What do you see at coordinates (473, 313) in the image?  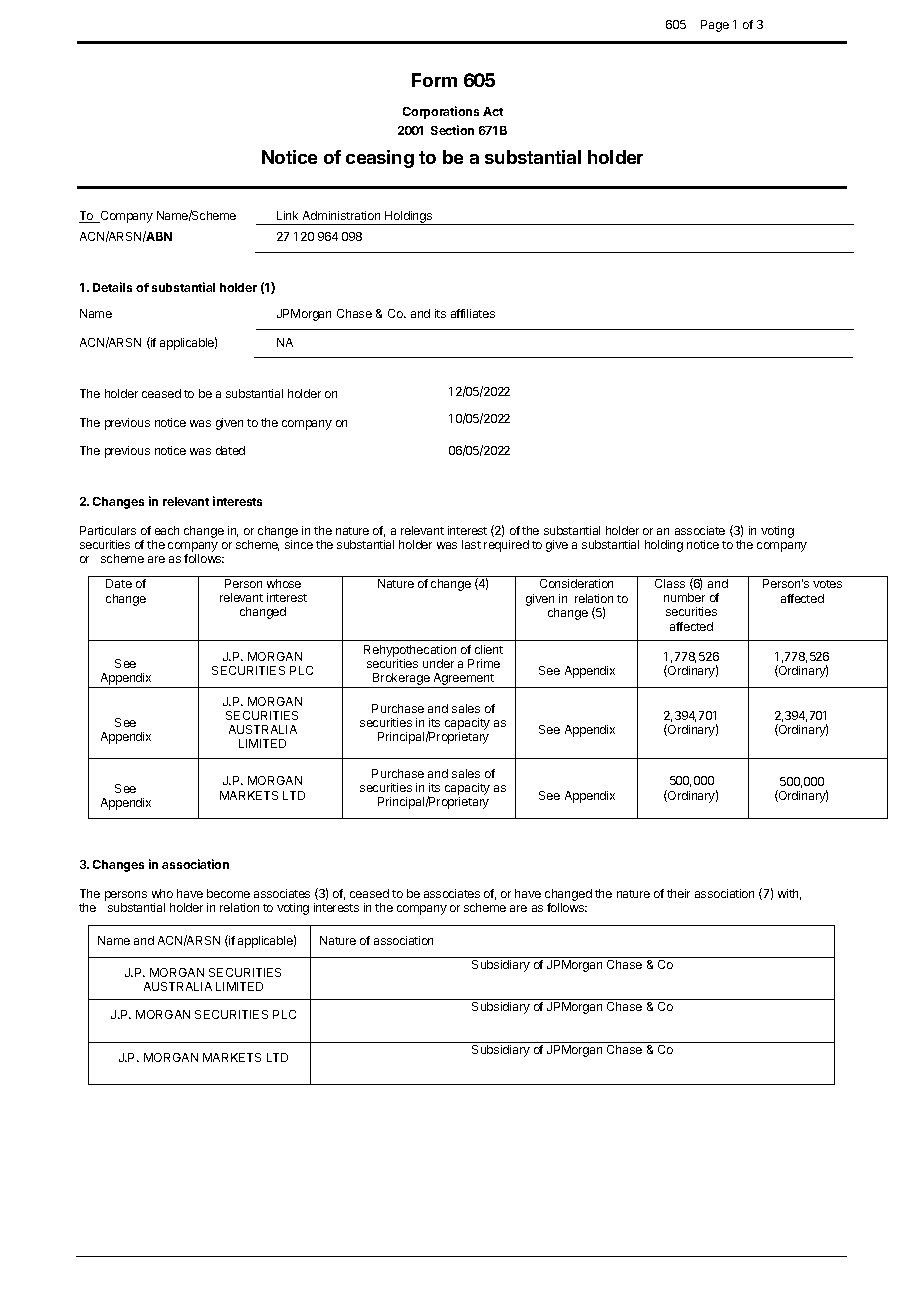 I see `affiliates` at bounding box center [473, 313].
